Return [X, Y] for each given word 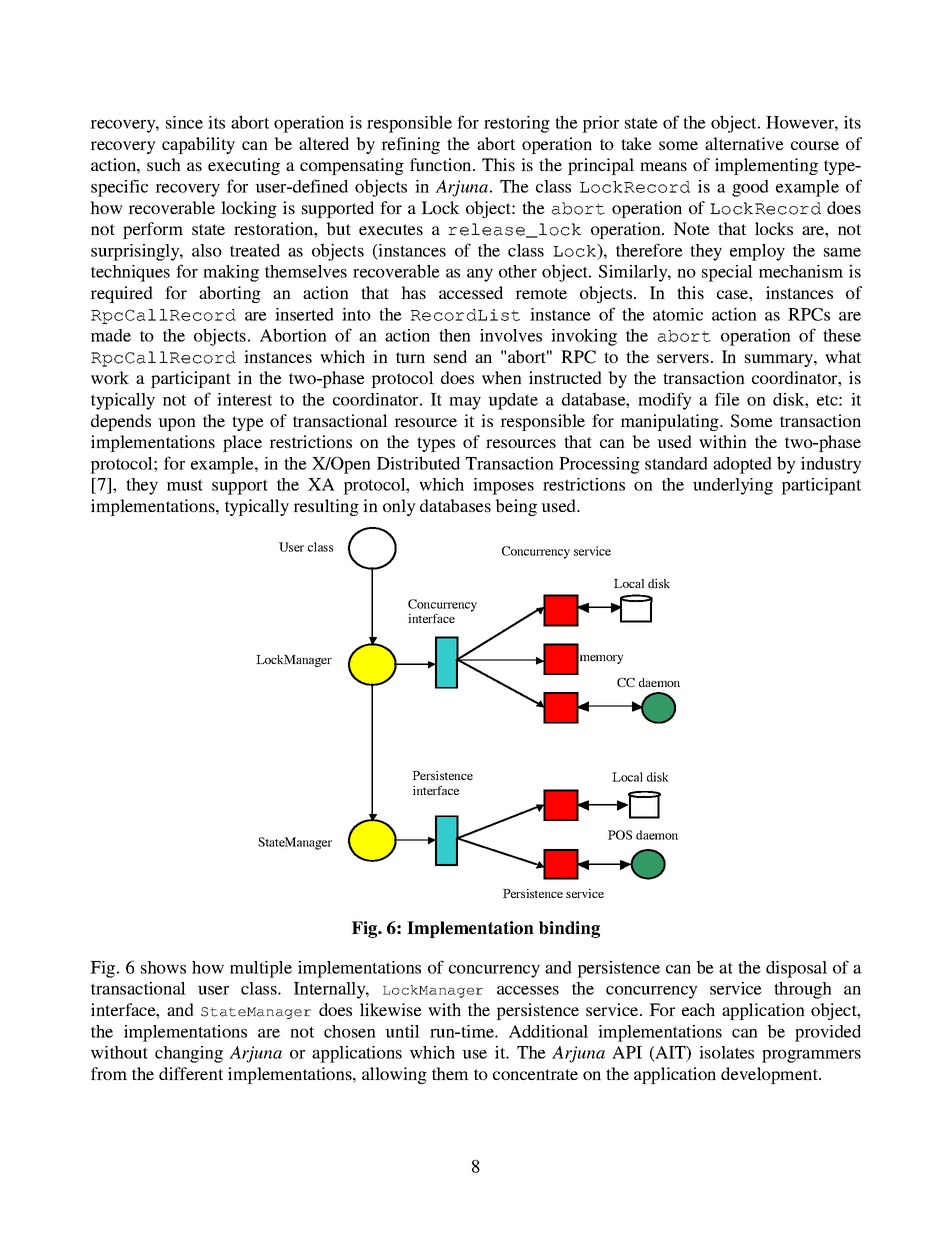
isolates [726, 1052]
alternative [744, 143]
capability [198, 145]
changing [189, 1054]
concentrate [535, 1074]
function [442, 164]
